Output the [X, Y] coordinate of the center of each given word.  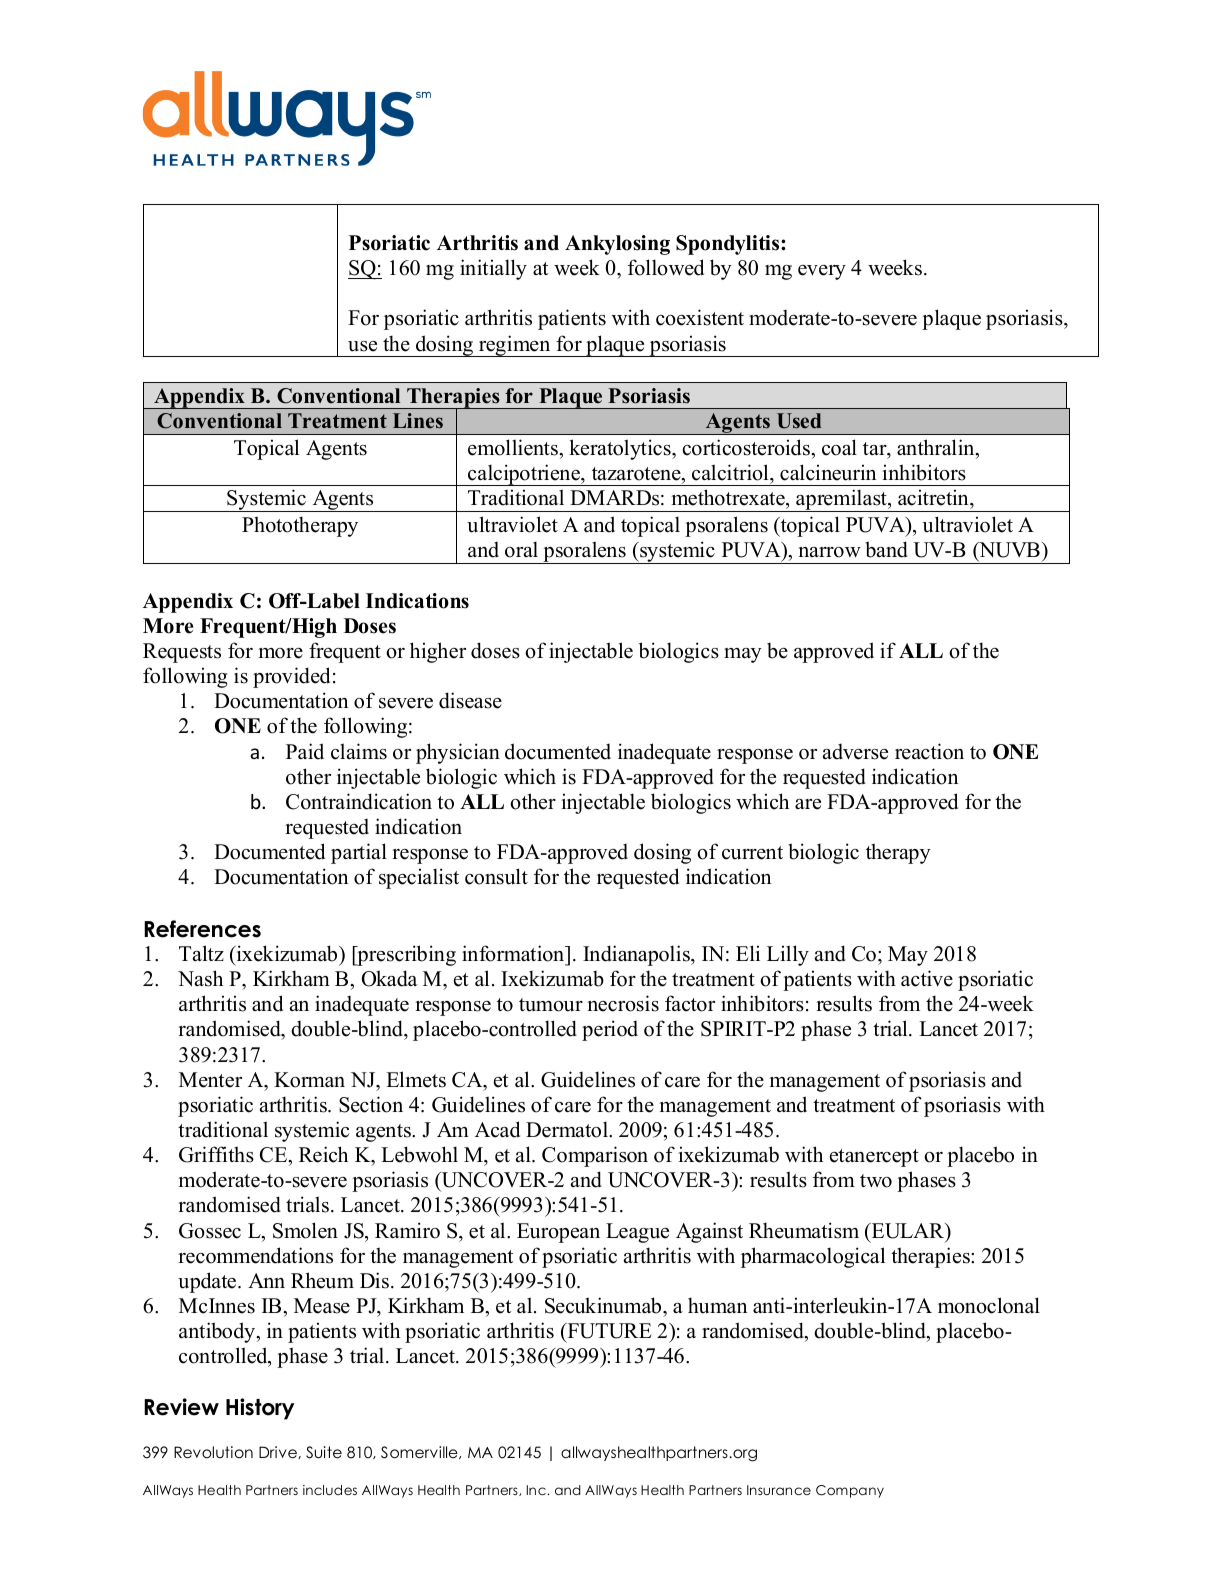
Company [850, 1491]
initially [493, 269]
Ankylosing [617, 245]
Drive [279, 1452]
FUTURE [608, 1331]
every [822, 272]
